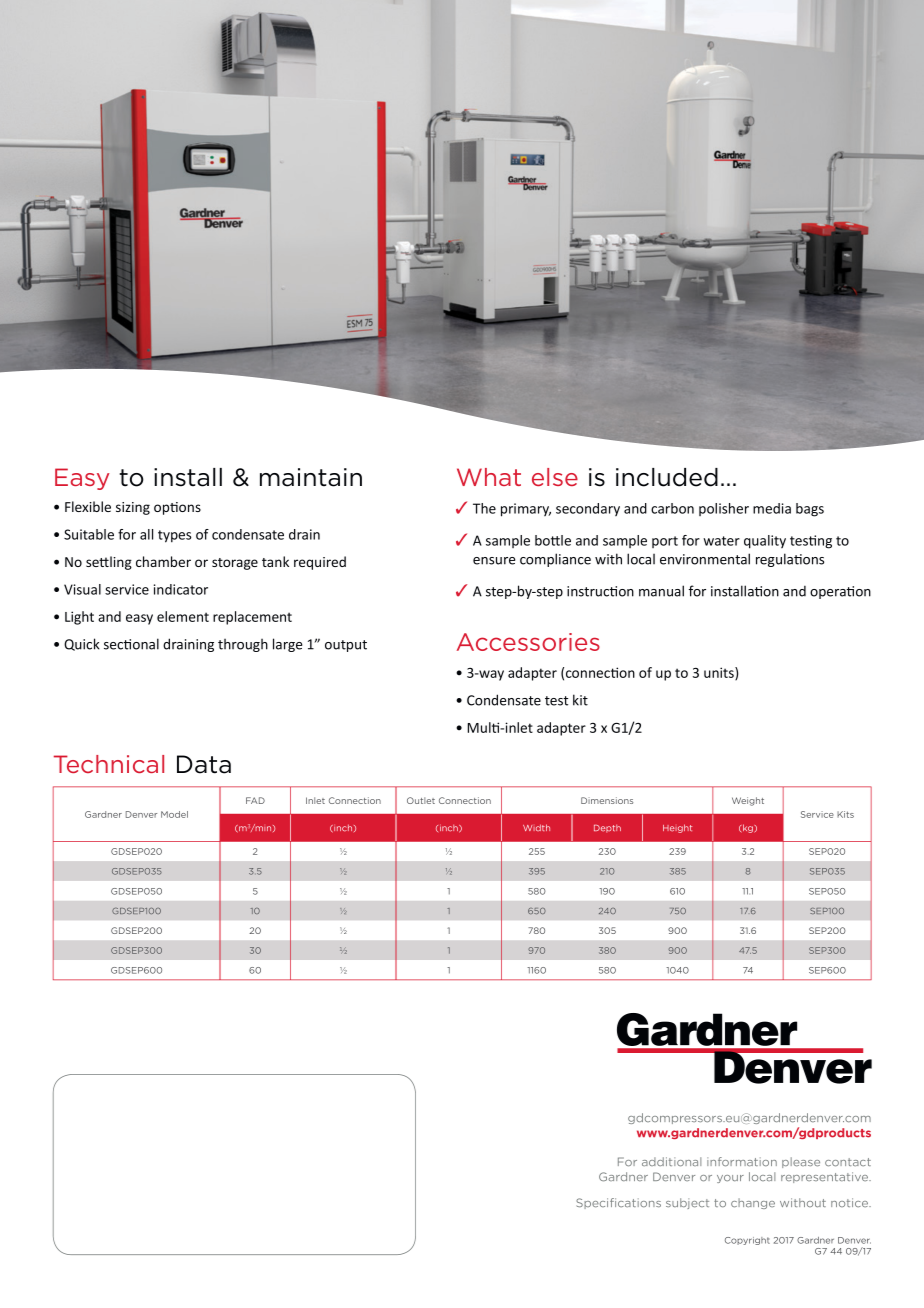  I want to click on The, so click(484, 508).
